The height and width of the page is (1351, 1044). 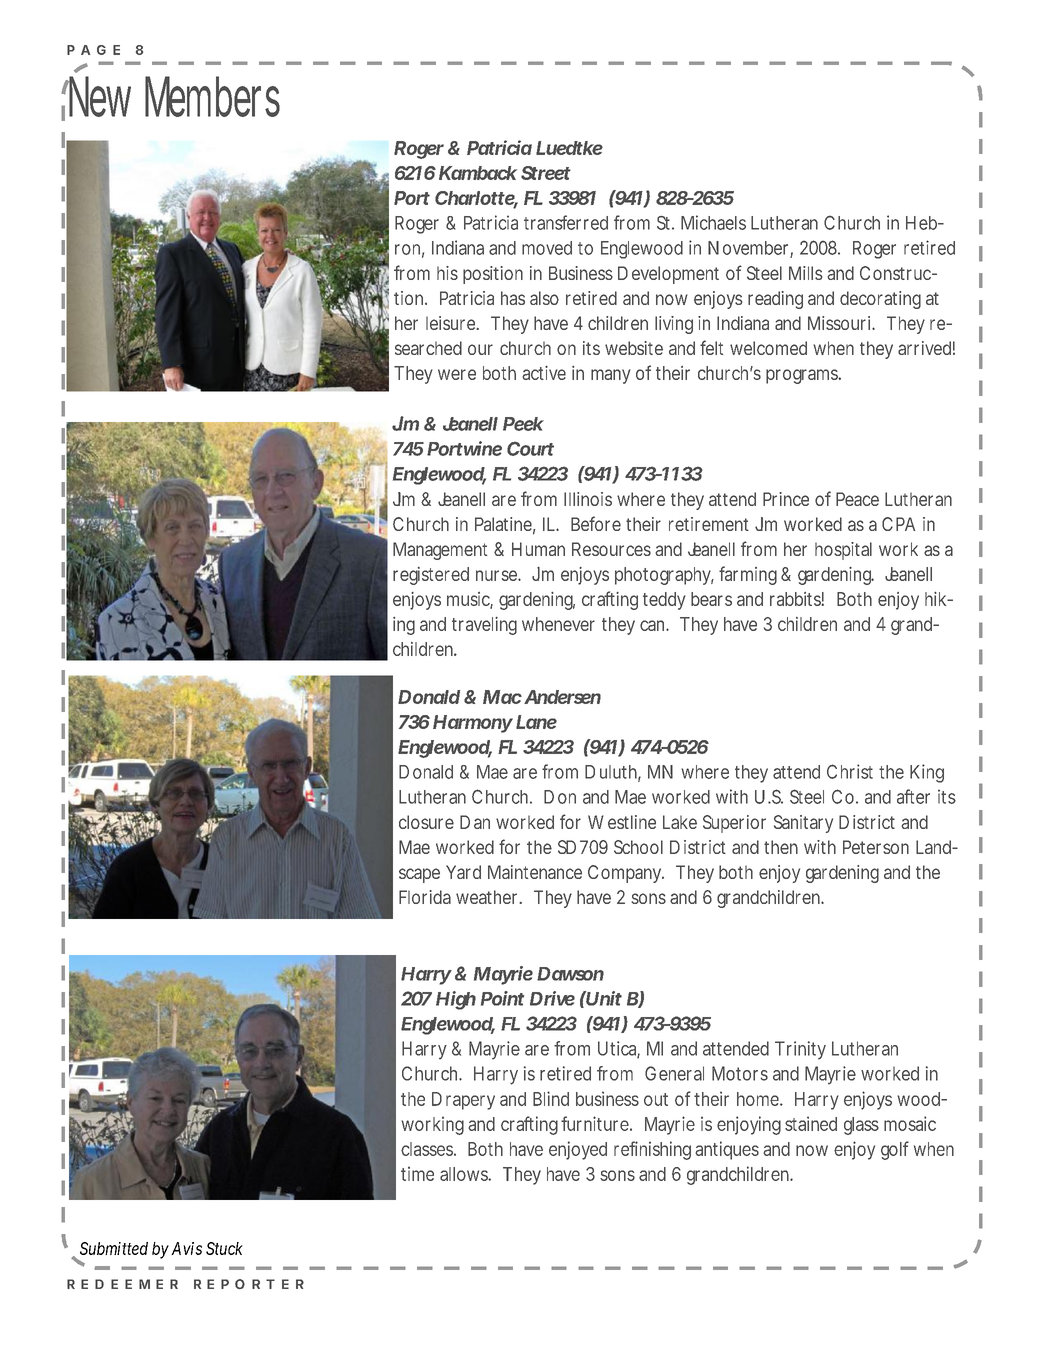 I want to click on then, so click(x=781, y=847).
